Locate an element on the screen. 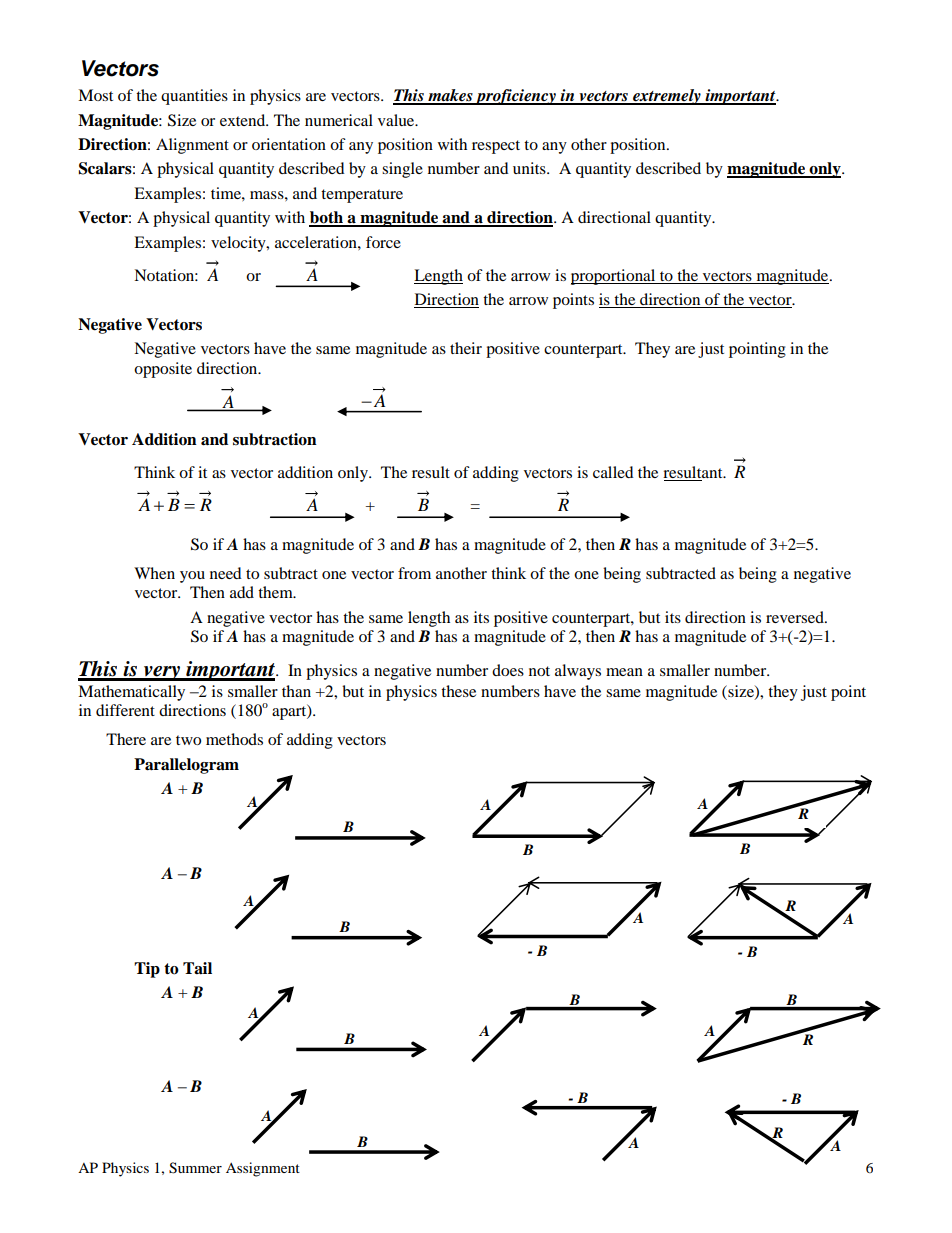 The width and height of the screenshot is (952, 1233). Alignment is located at coordinates (192, 146).
